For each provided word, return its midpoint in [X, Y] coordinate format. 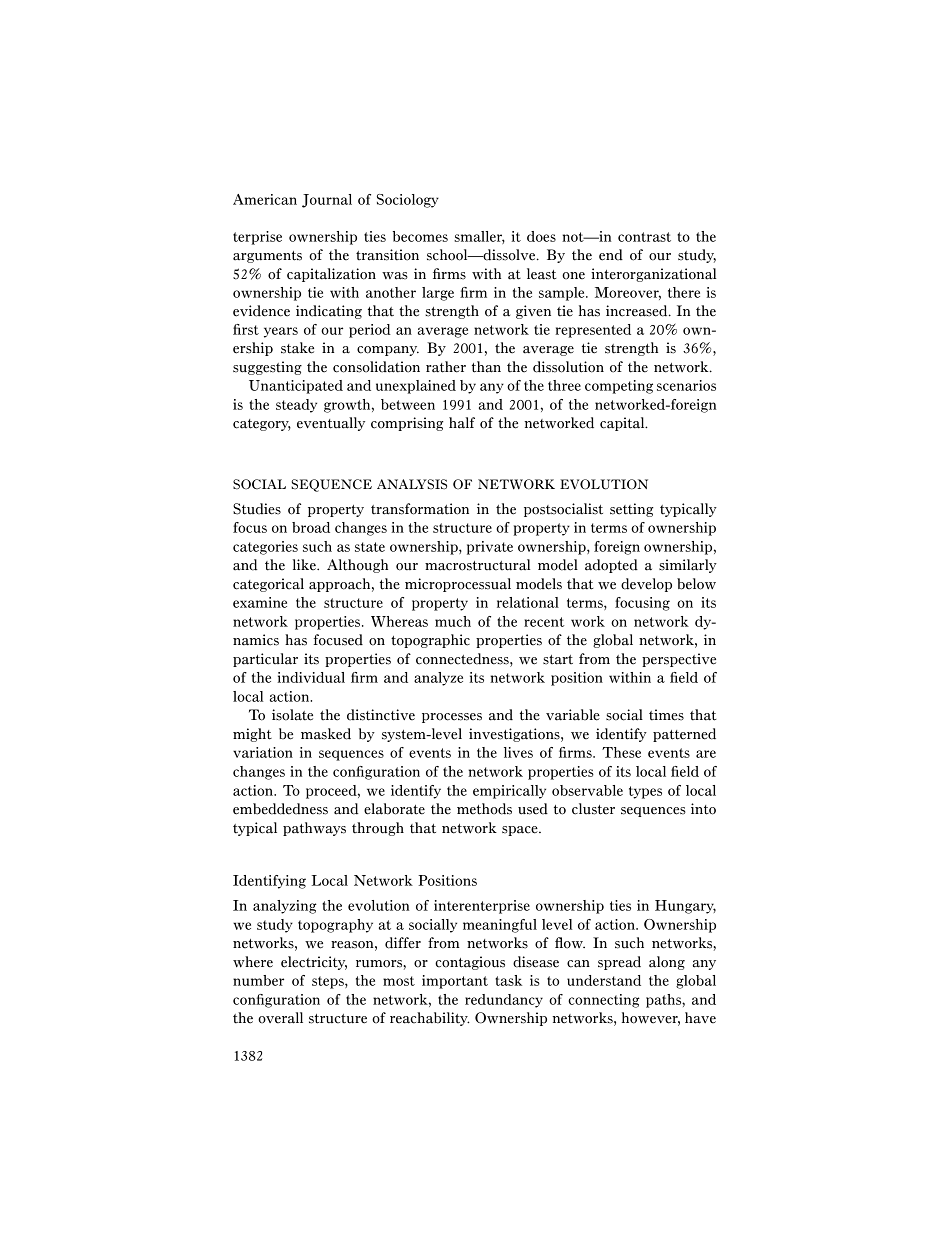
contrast [644, 237]
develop [646, 585]
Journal [327, 201]
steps [329, 982]
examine [260, 602]
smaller [479, 237]
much [453, 621]
